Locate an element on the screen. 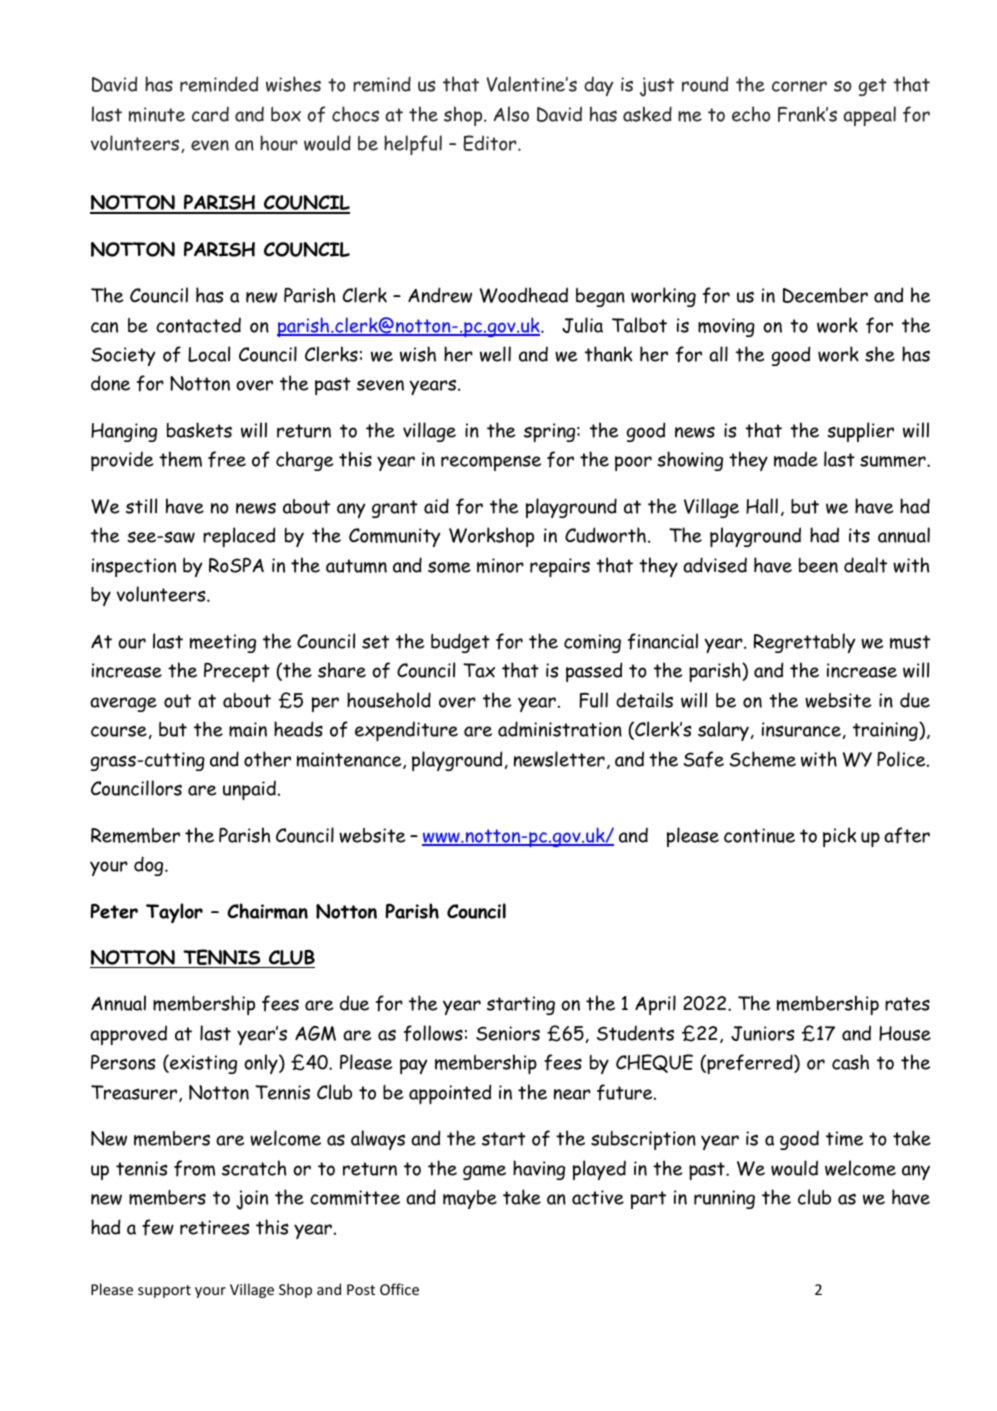 The image size is (997, 1411). well is located at coordinates (495, 354).
